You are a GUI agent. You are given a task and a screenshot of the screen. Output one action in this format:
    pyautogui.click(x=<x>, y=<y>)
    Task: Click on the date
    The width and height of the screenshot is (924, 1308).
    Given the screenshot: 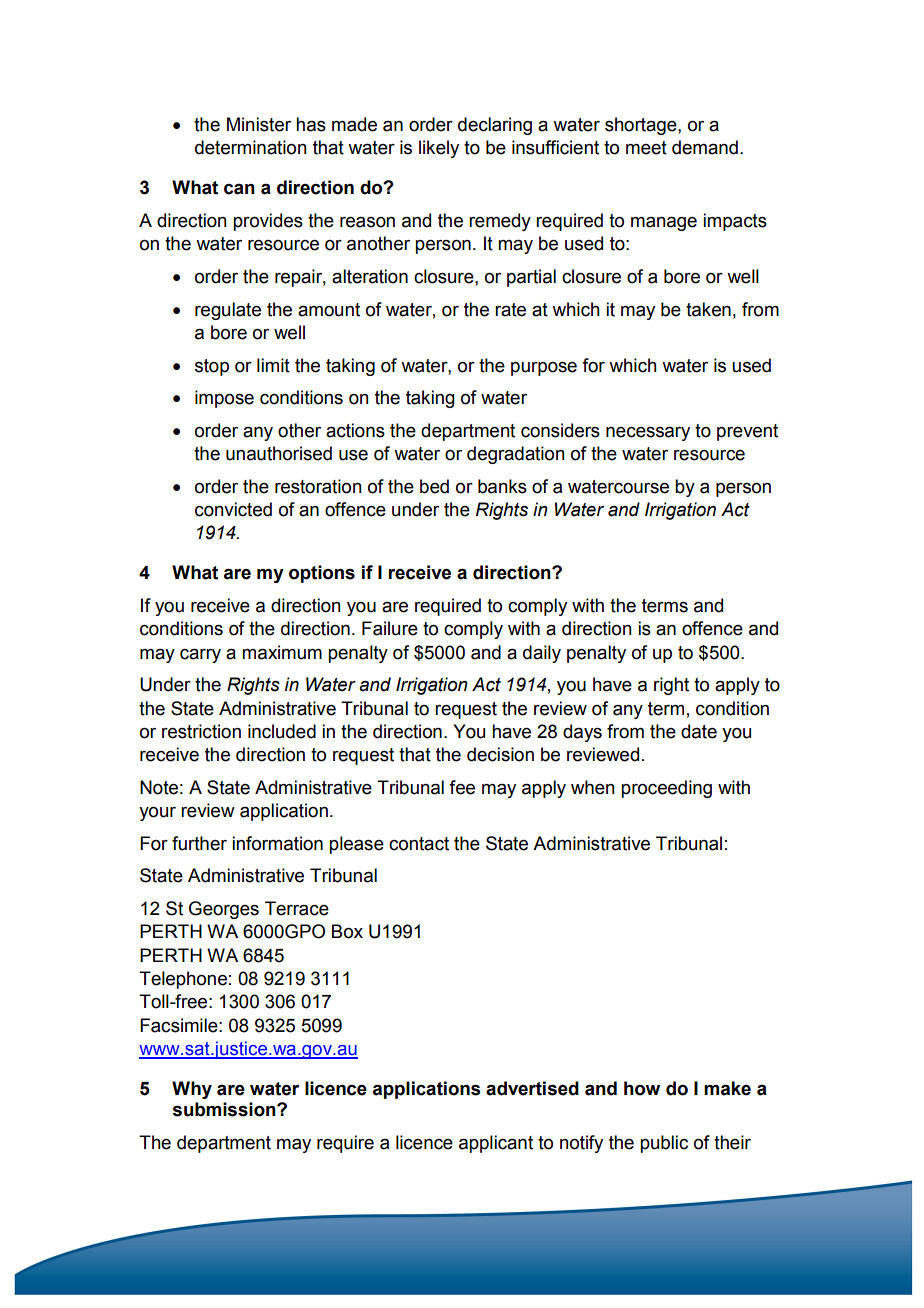 What is the action you would take?
    pyautogui.click(x=699, y=731)
